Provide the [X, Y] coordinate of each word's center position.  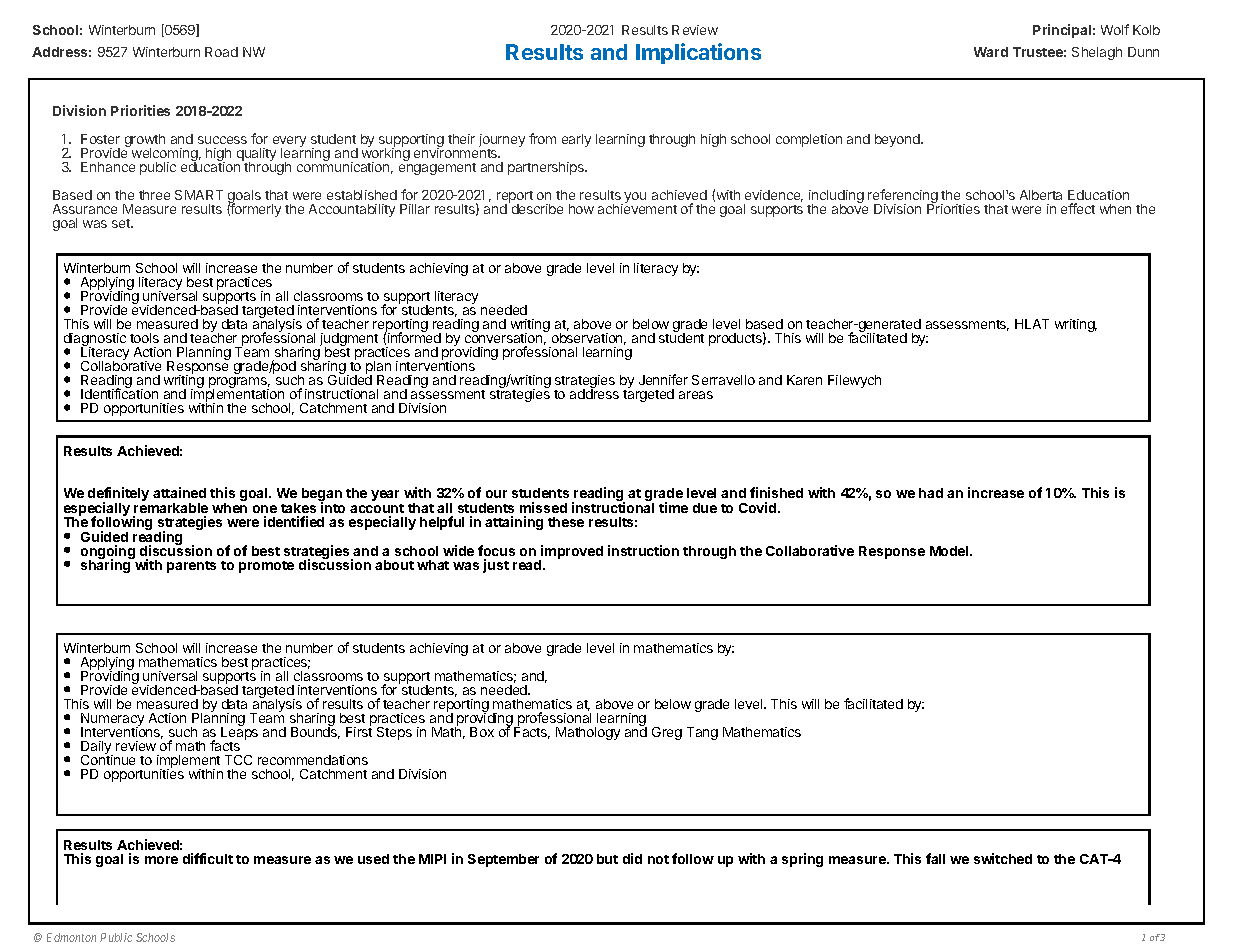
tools [144, 338]
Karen [804, 380]
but [607, 859]
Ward [991, 52]
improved [571, 553]
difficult [208, 858]
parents [191, 567]
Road [221, 52]
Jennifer [663, 379]
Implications [698, 53]
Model [950, 551]
